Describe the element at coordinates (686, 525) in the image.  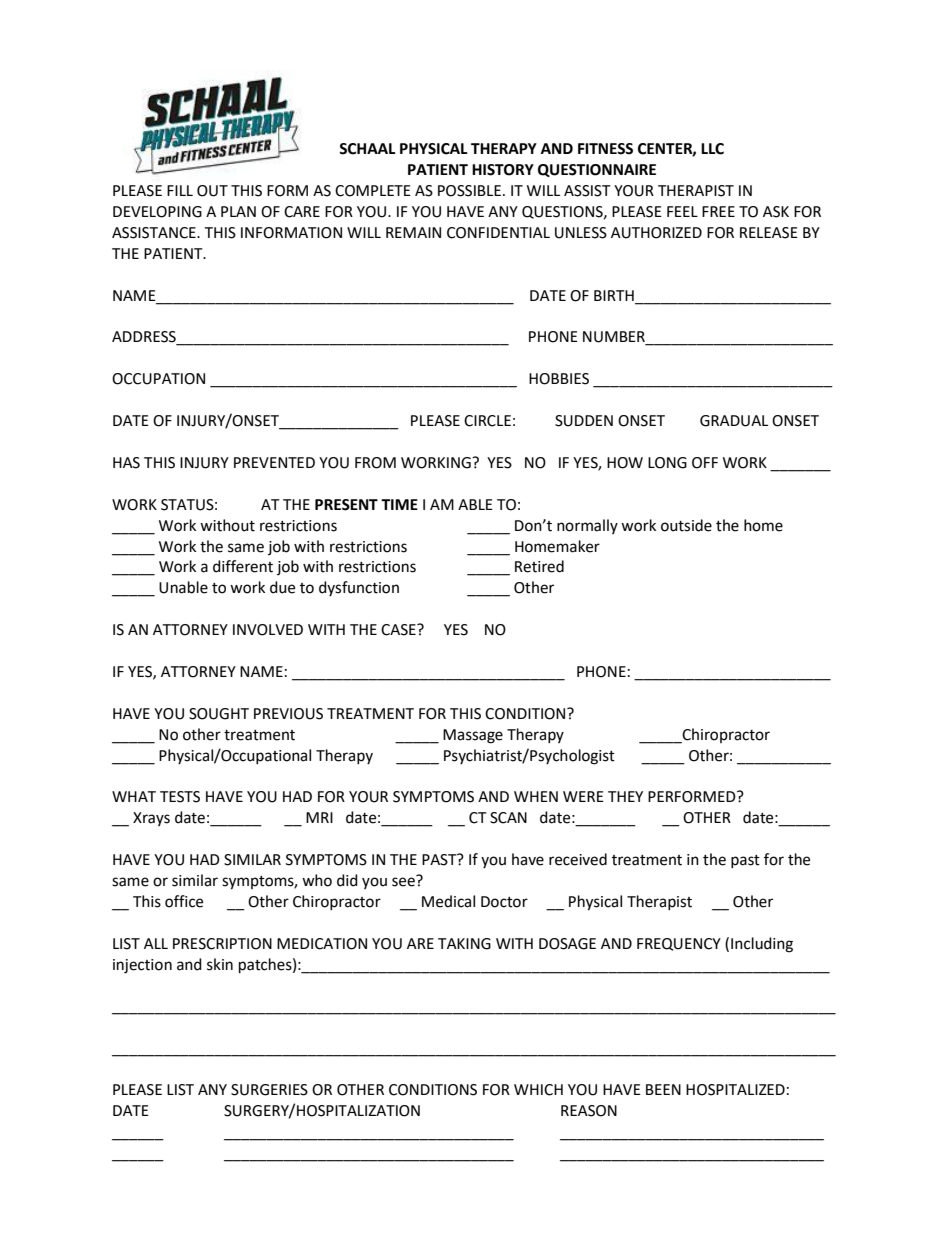
I see `outside` at that location.
